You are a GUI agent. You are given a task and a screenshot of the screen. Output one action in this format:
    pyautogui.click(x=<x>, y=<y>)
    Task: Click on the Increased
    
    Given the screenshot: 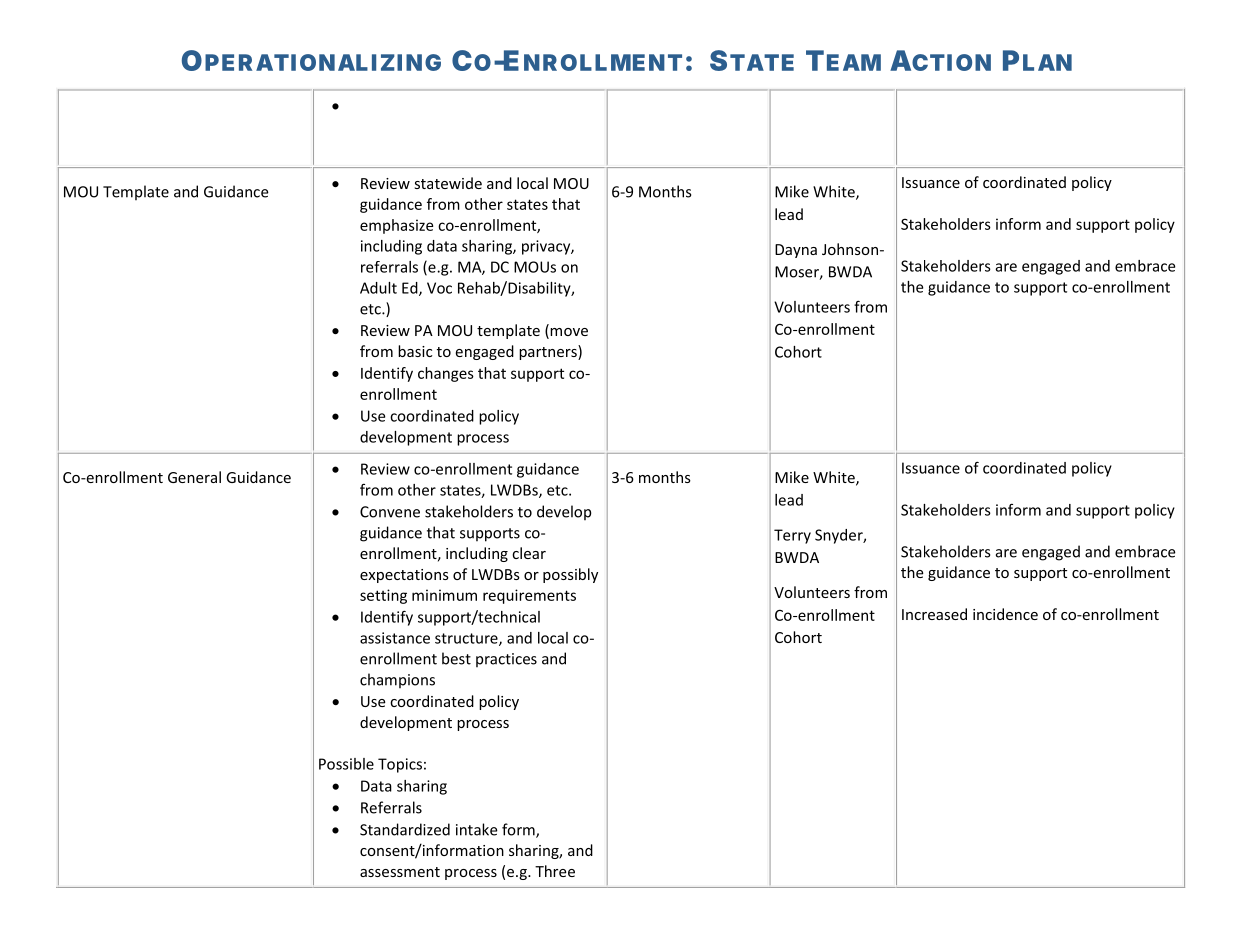 What is the action you would take?
    pyautogui.click(x=934, y=614)
